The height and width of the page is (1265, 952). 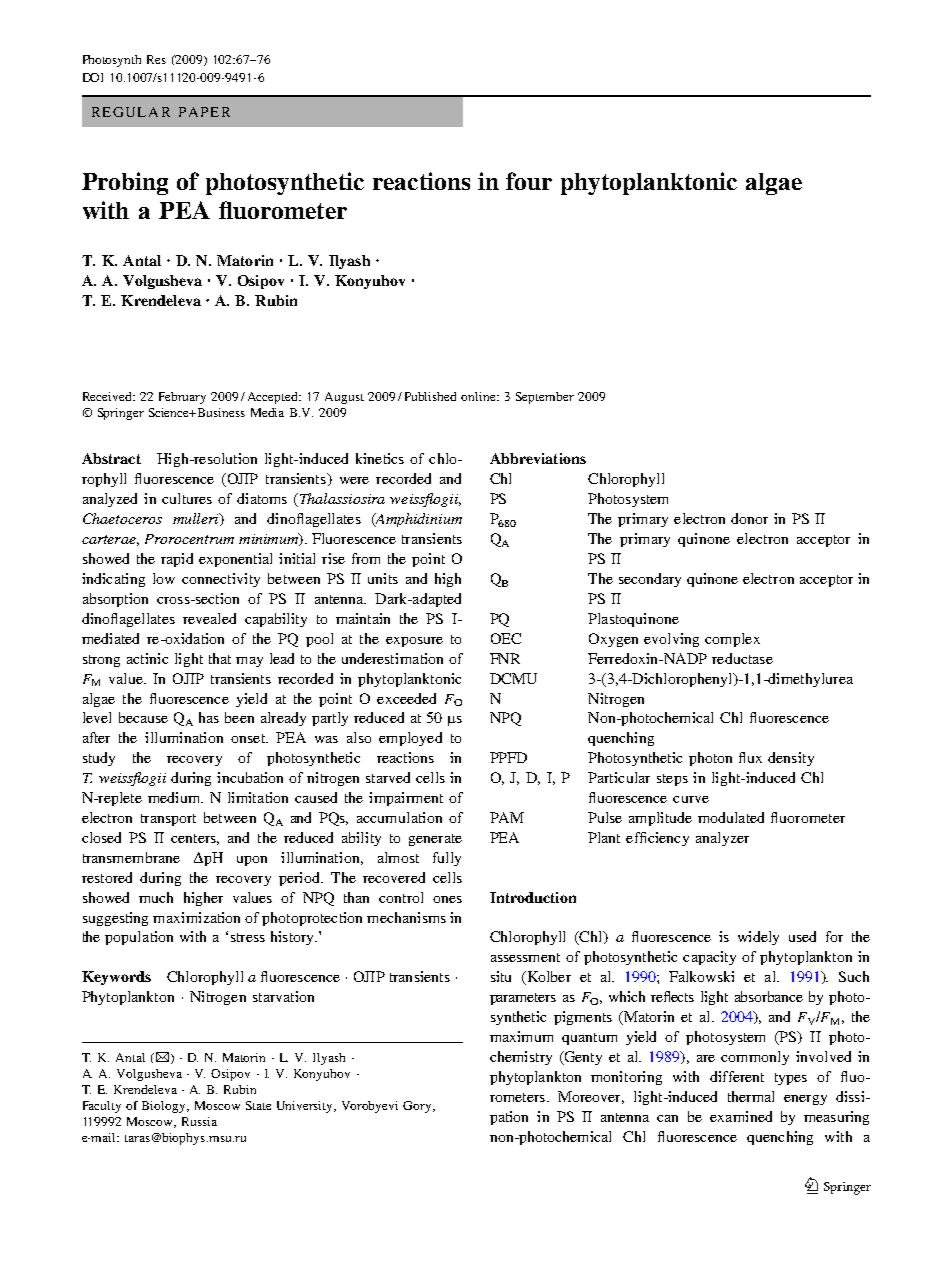 What do you see at coordinates (529, 181) in the page?
I see `four` at bounding box center [529, 181].
